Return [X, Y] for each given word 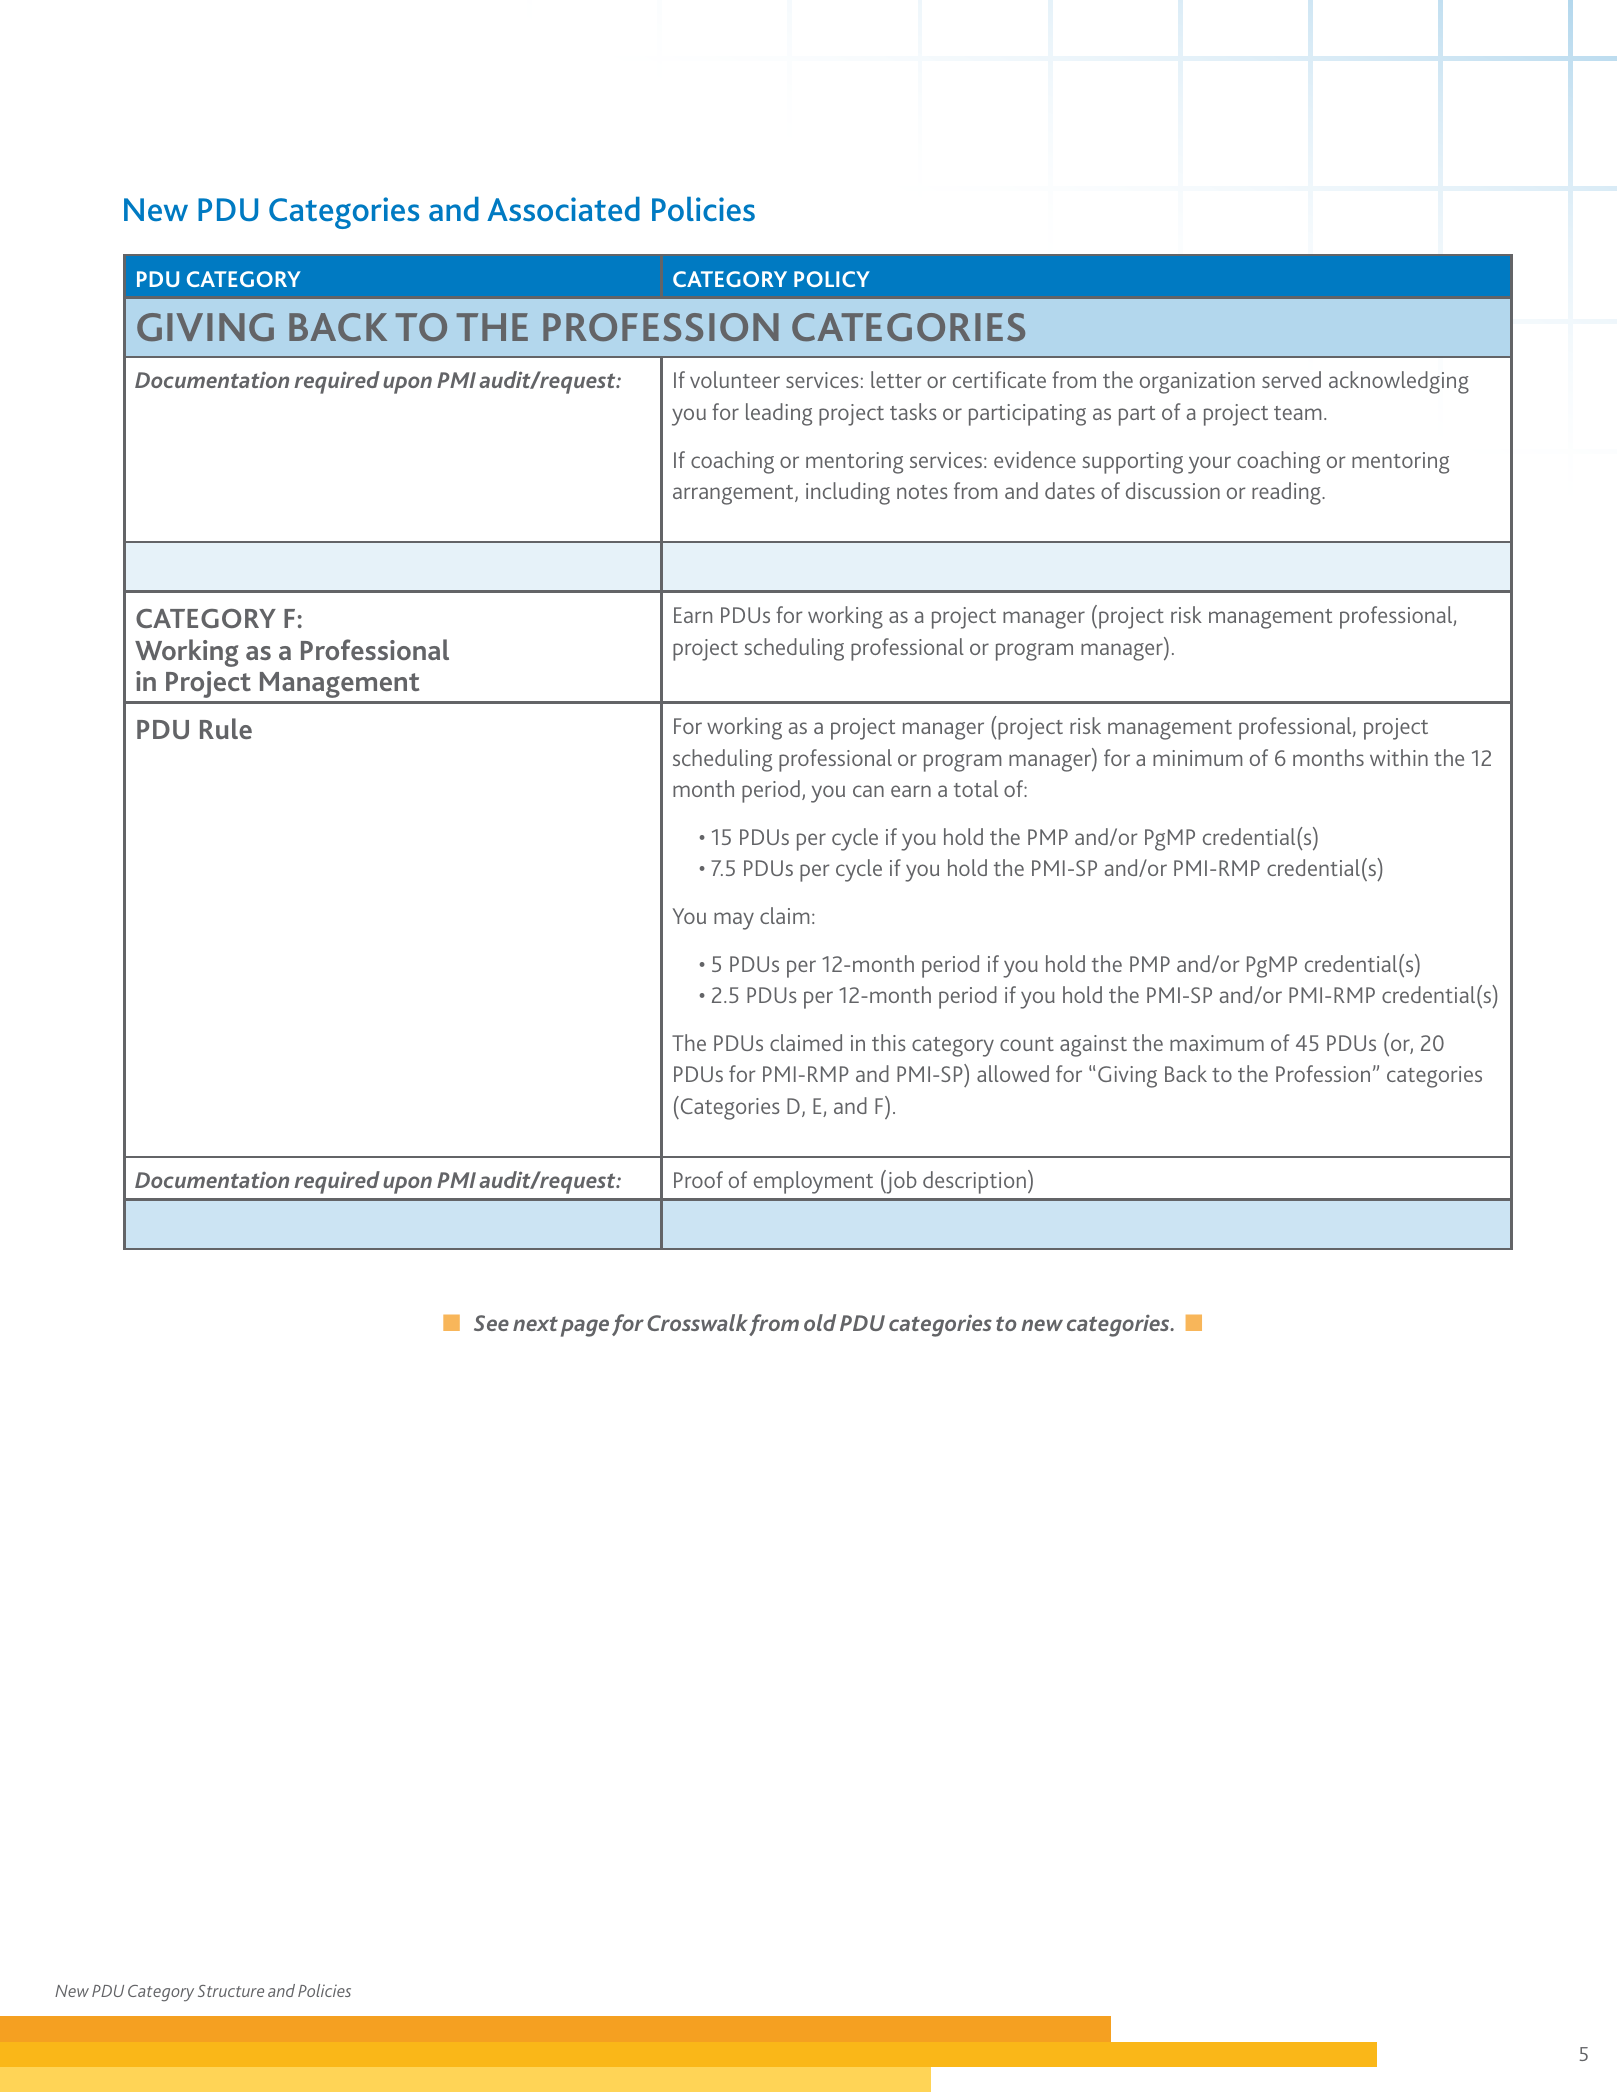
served [1291, 379]
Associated [563, 209]
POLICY [832, 279]
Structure [231, 1991]
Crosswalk [697, 1322]
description [974, 1182]
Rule [226, 728]
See [491, 1323]
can [868, 791]
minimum [1197, 758]
